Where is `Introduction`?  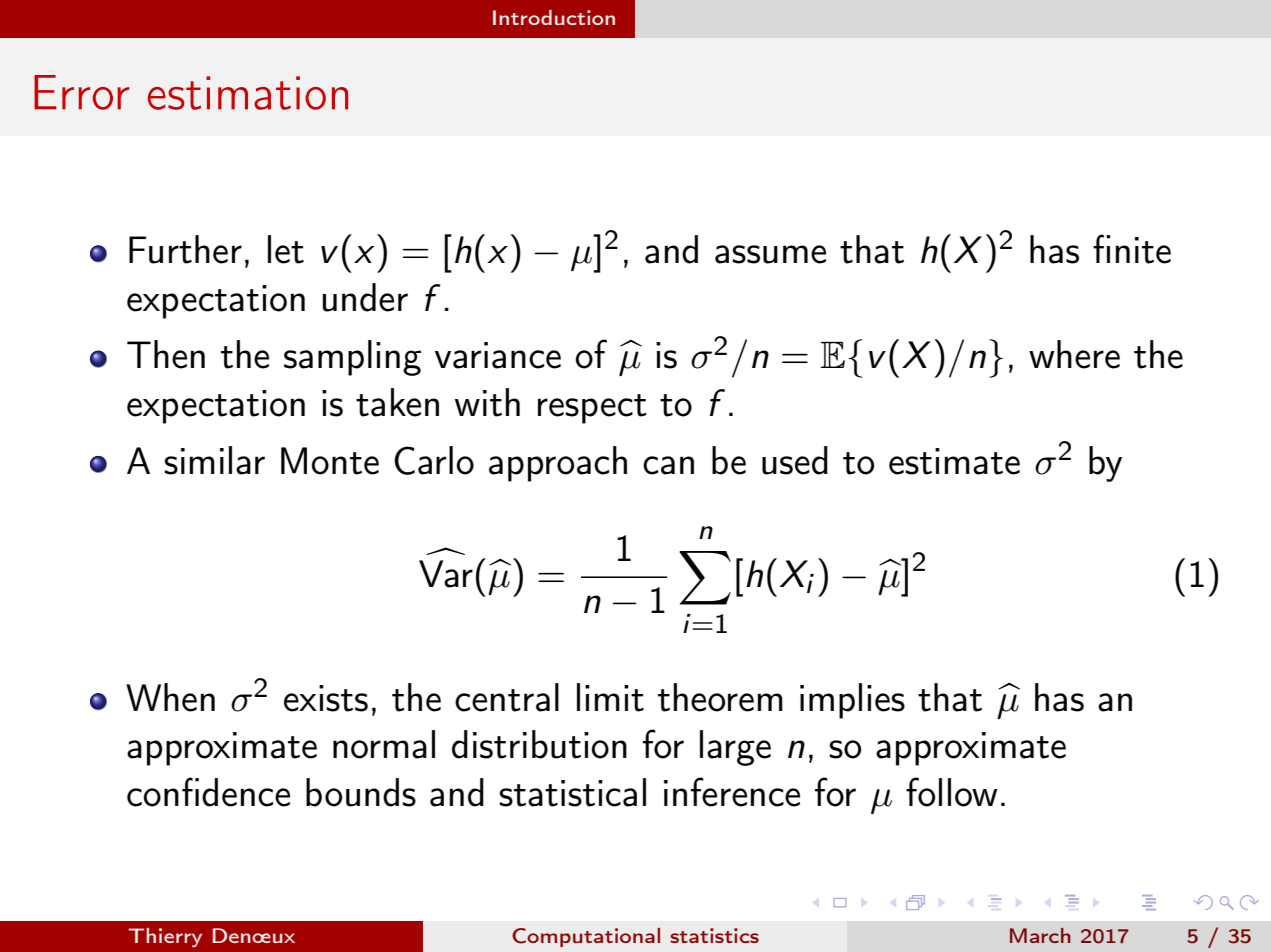 Introduction is located at coordinates (554, 17).
